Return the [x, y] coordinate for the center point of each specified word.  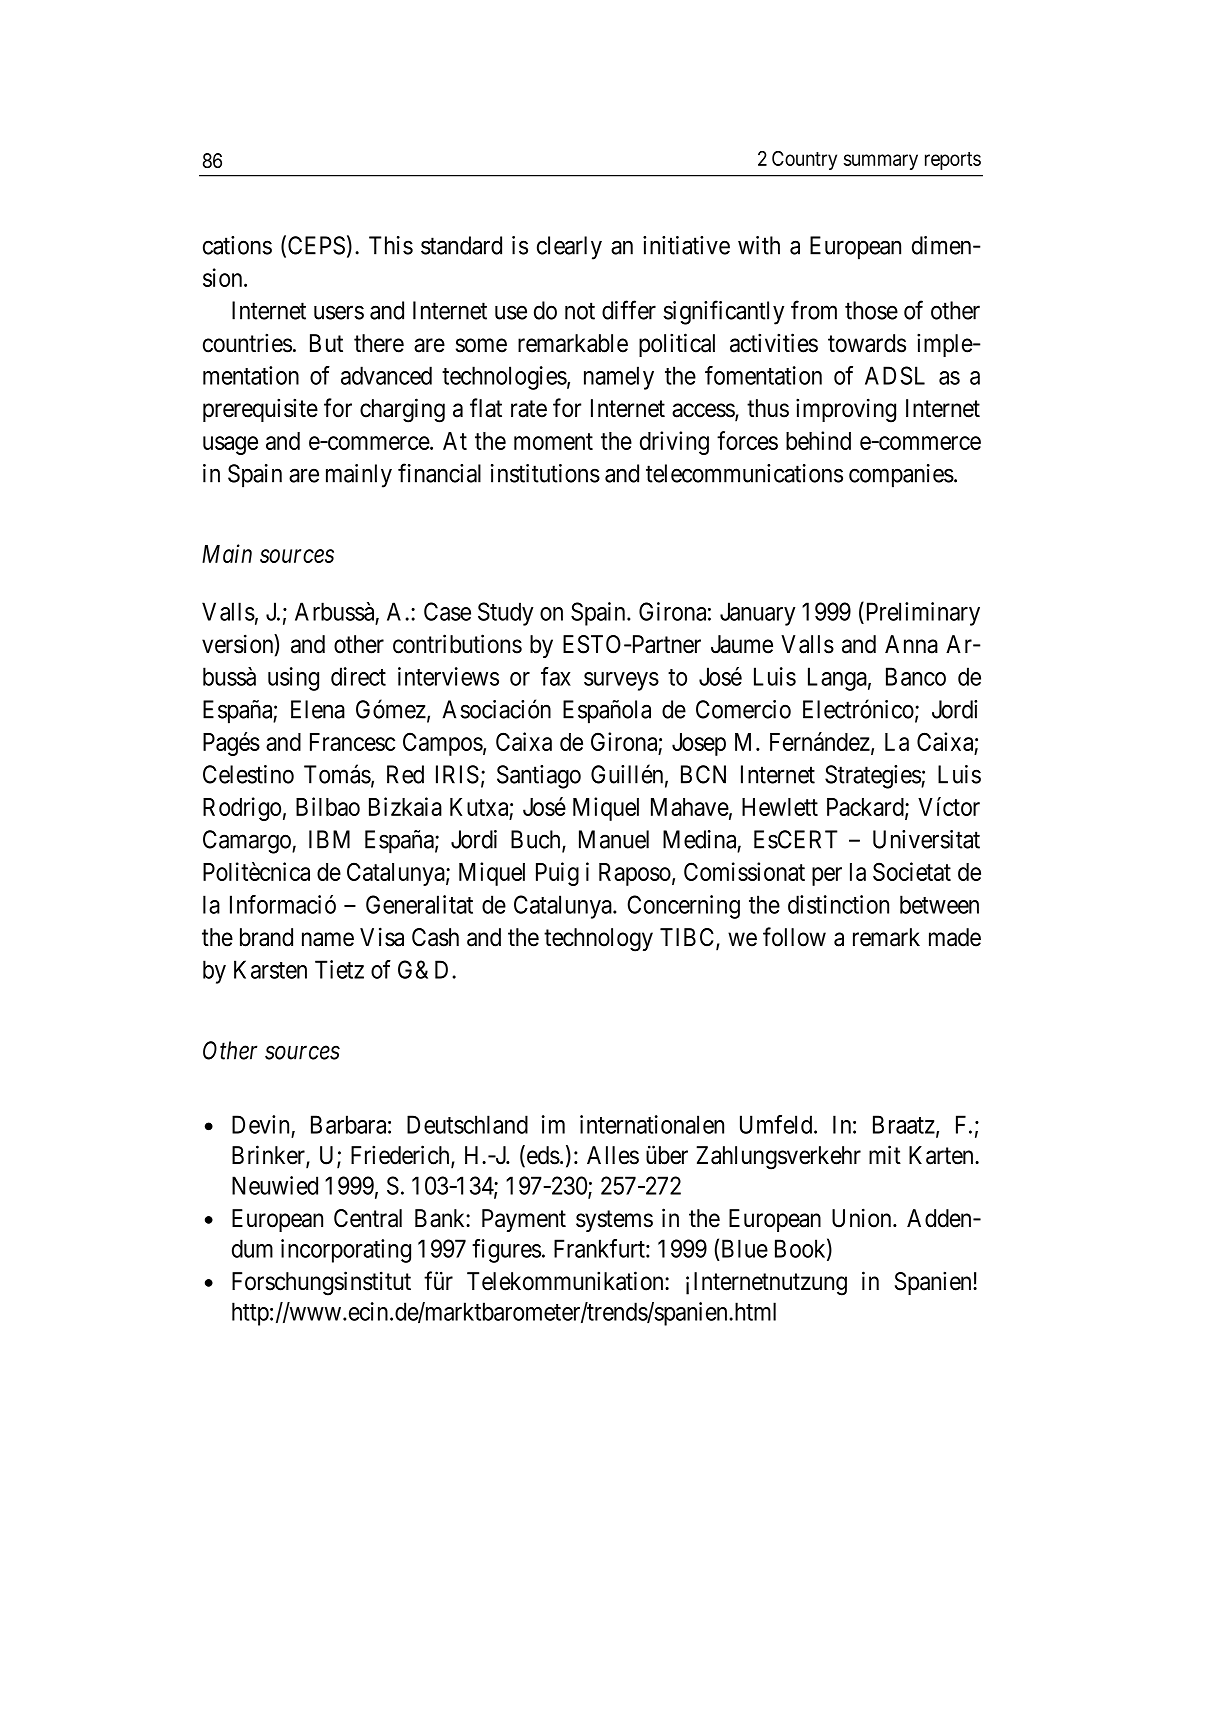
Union [863, 1218]
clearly [569, 248]
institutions [545, 473]
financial [439, 473]
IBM [329, 839]
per [827, 876]
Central [368, 1218]
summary [881, 162]
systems [614, 1221]
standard [461, 245]
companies [901, 476]
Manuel [614, 839]
